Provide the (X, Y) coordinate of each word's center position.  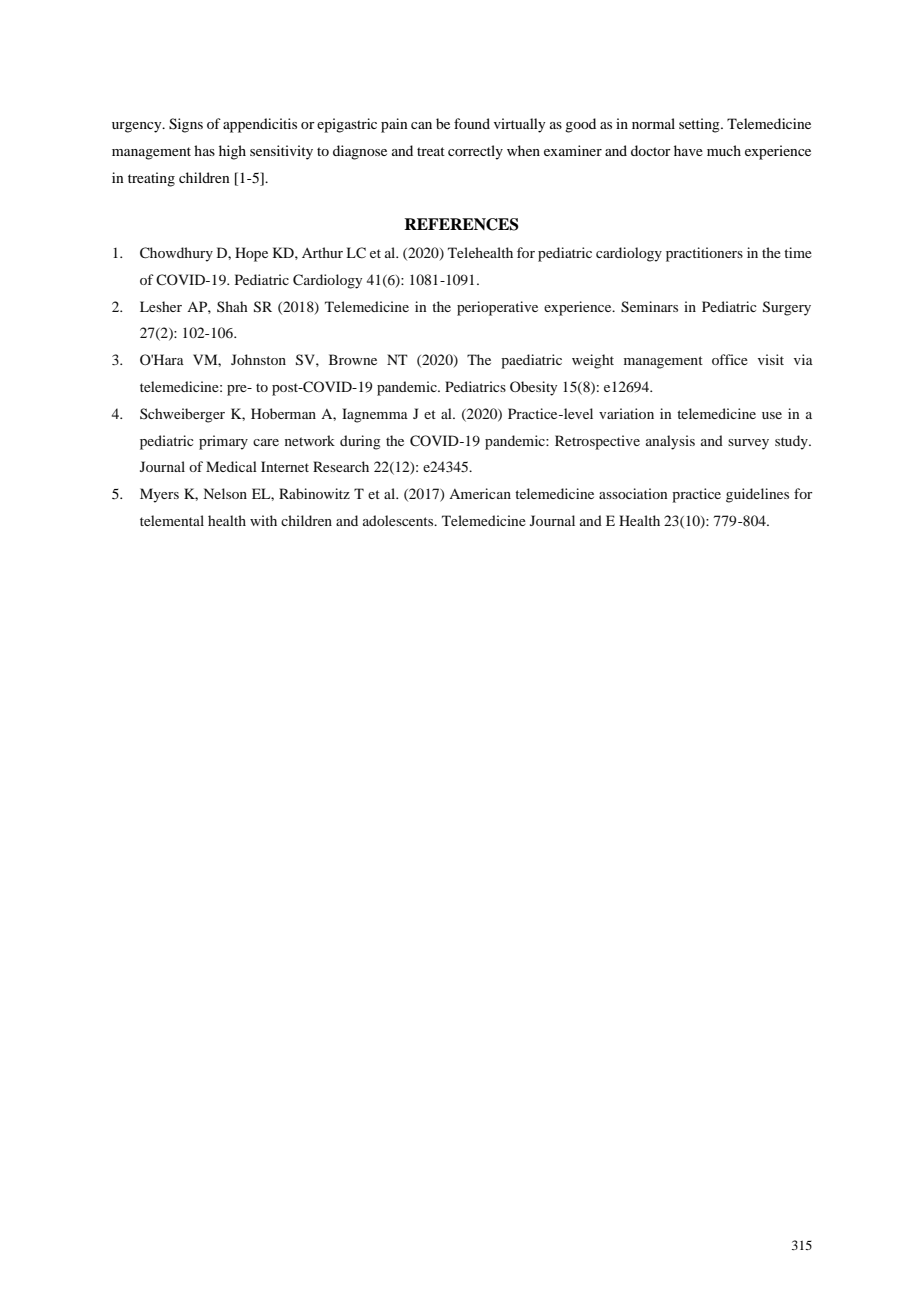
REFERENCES (461, 224)
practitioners (704, 254)
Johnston (258, 359)
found (472, 123)
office (730, 359)
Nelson (225, 493)
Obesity (533, 388)
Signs (186, 125)
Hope (251, 254)
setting (700, 125)
